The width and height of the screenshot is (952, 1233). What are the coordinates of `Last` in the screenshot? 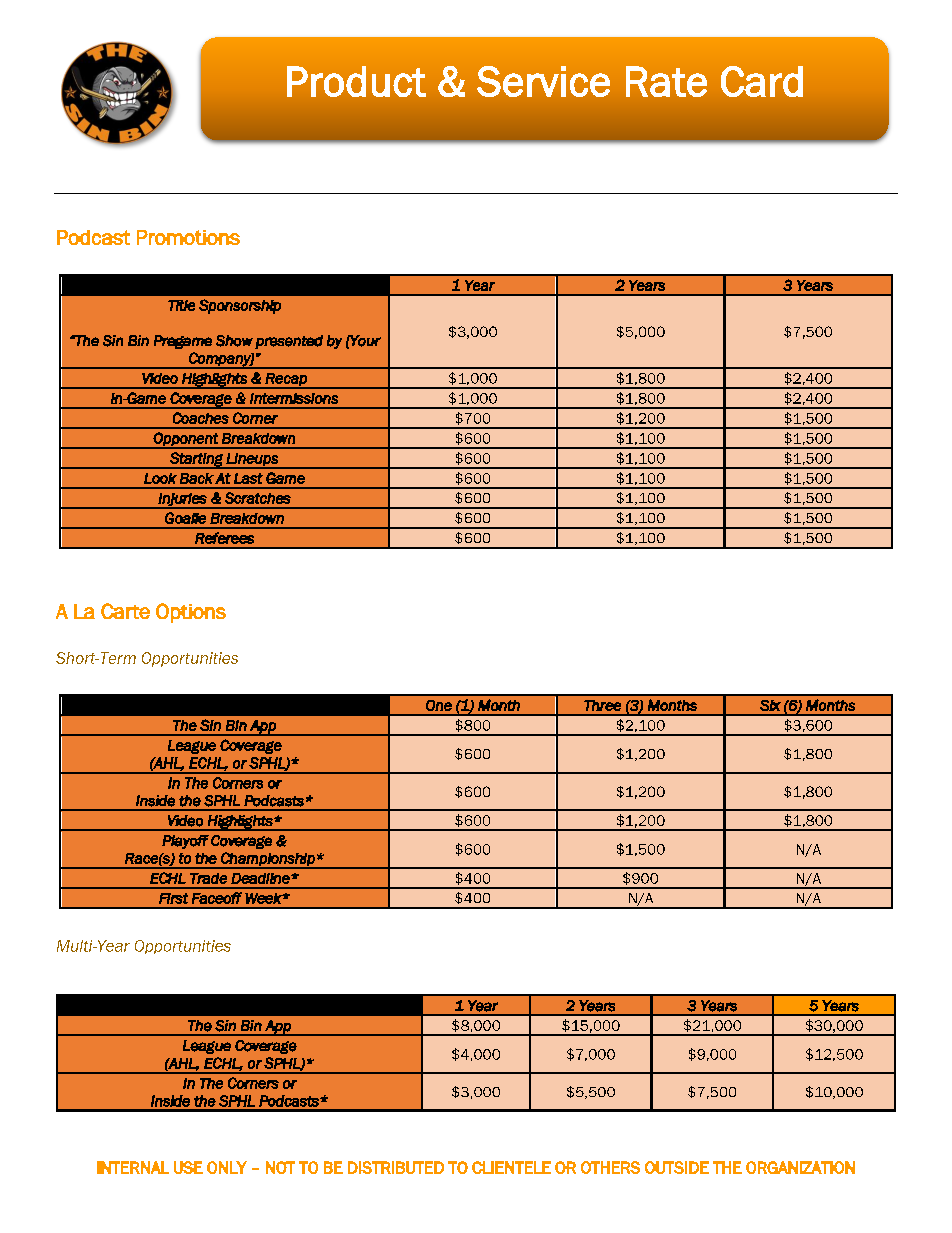 It's located at (248, 478).
